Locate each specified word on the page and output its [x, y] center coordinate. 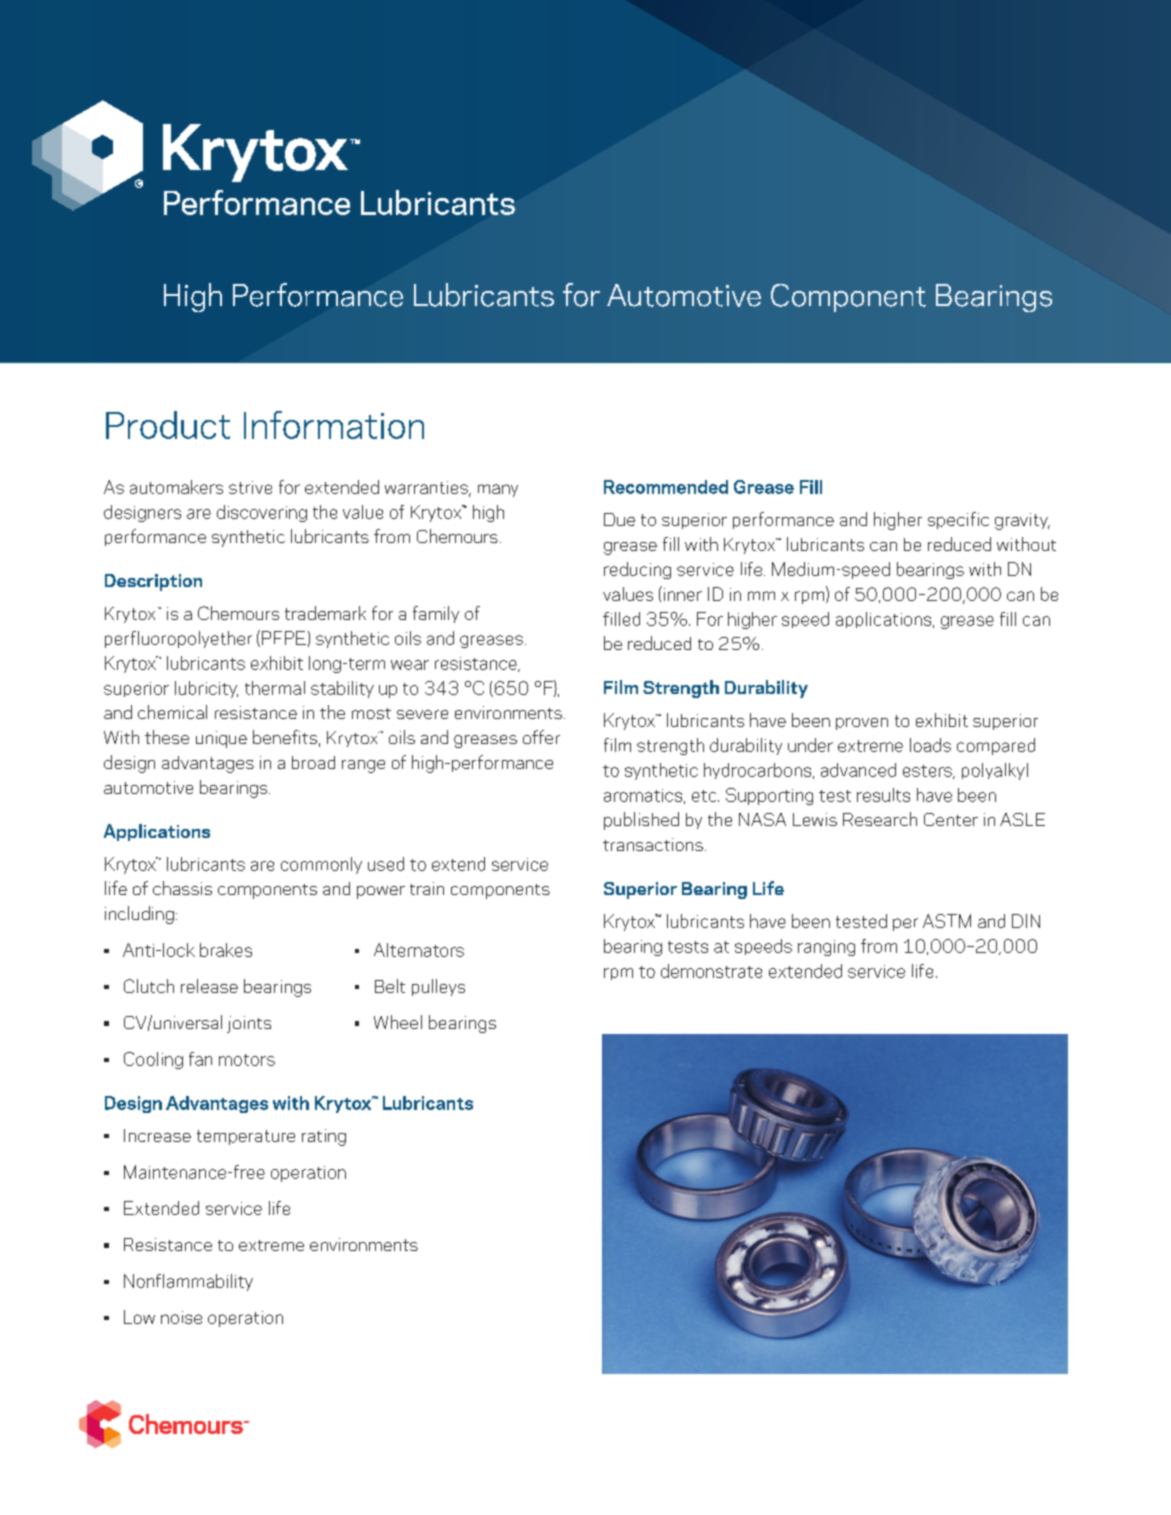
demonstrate [711, 971]
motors [247, 1060]
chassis [182, 888]
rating [324, 1137]
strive [250, 487]
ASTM [947, 921]
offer [541, 737]
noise [181, 1317]
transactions [653, 844]
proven [862, 724]
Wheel [398, 1022]
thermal [275, 688]
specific [958, 520]
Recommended [666, 487]
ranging [826, 948]
